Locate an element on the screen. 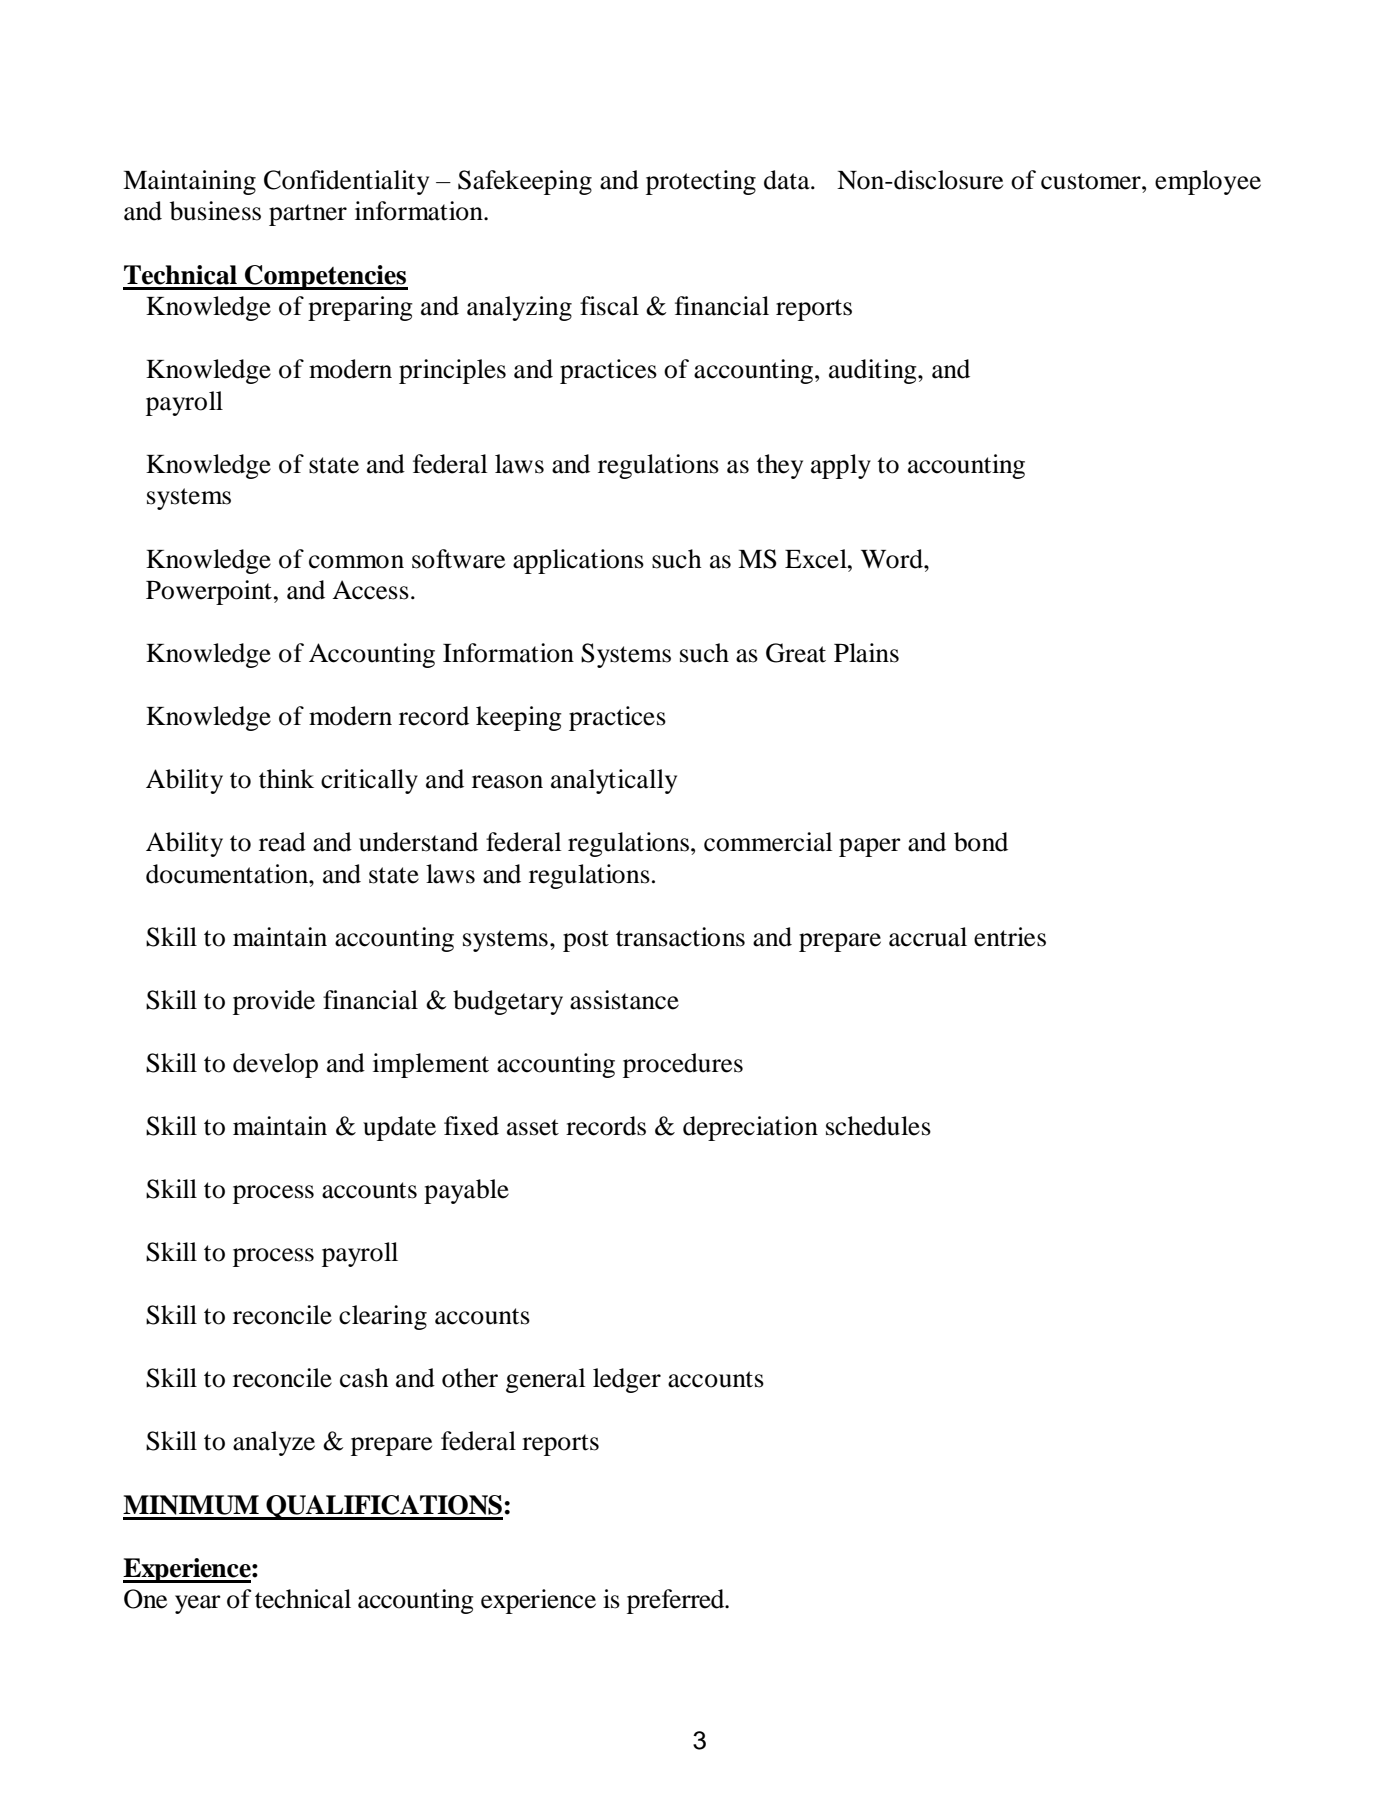 This screenshot has width=1398, height=1809. Great is located at coordinates (796, 653).
